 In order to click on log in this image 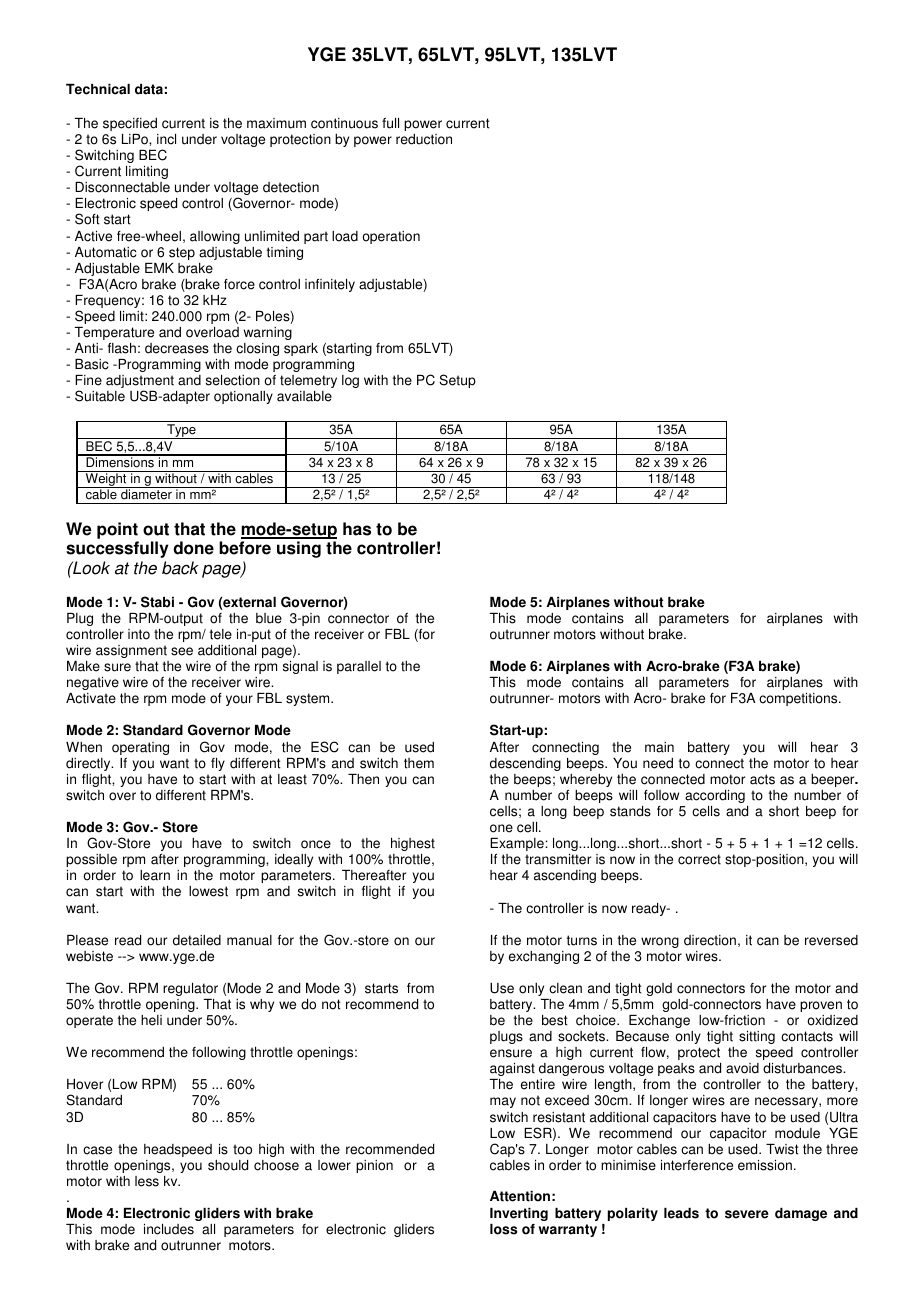, I will do `click(350, 381)`.
